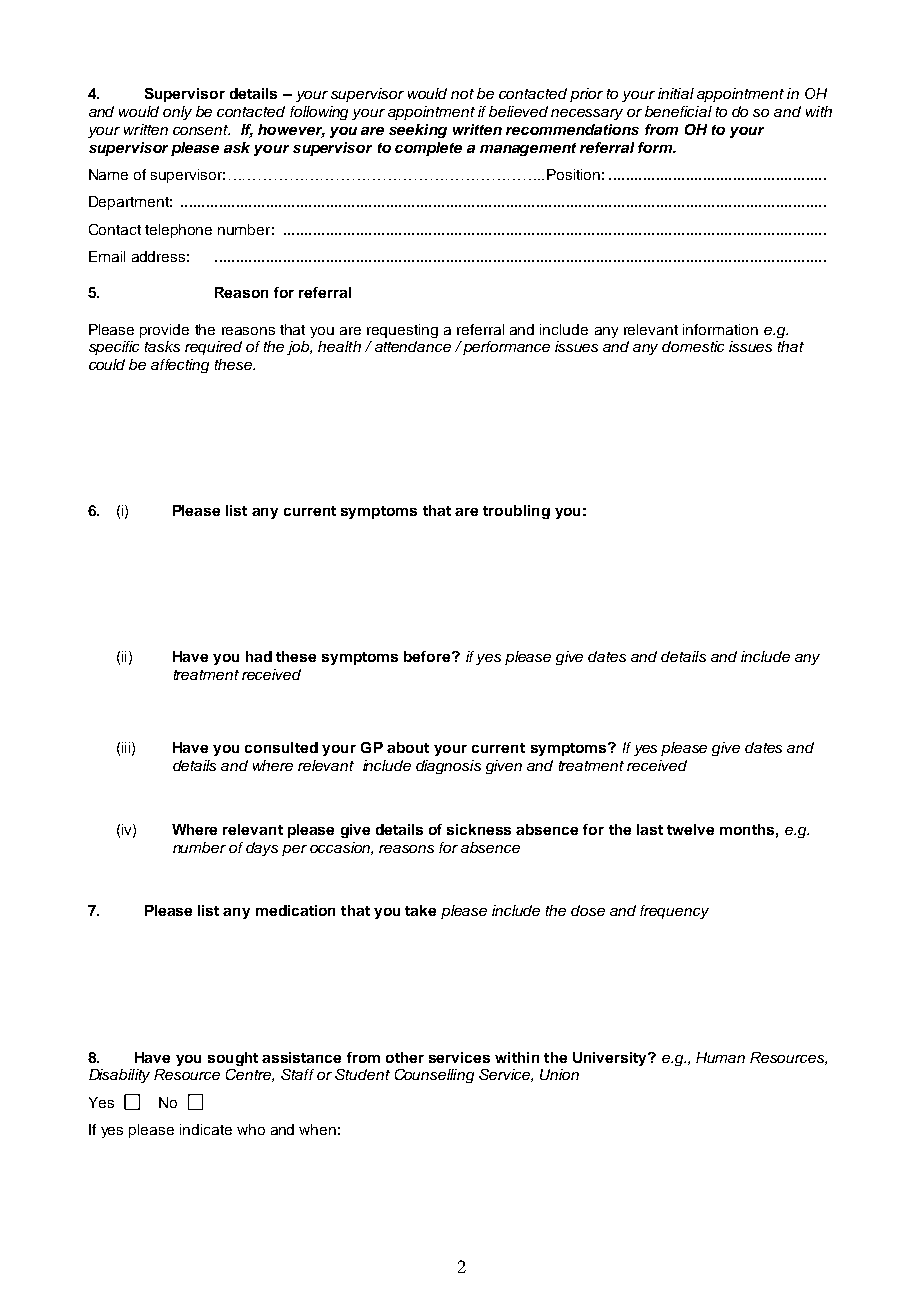 The image size is (924, 1308). Describe the element at coordinates (206, 1129) in the document. I see `indicate` at that location.
